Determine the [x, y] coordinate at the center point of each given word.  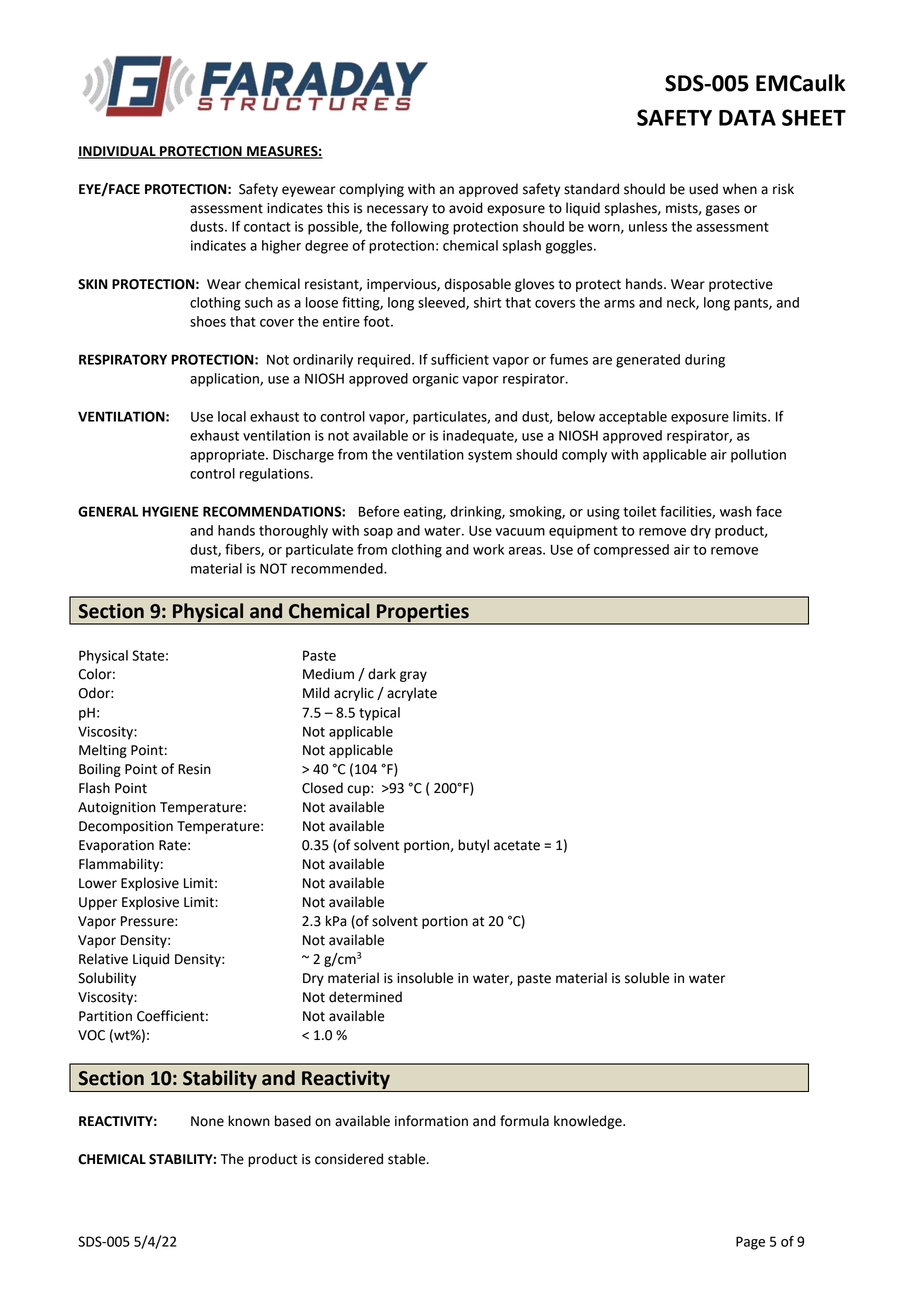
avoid [466, 208]
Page [750, 1243]
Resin [194, 769]
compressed [631, 551]
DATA [747, 118]
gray [413, 676]
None [207, 1121]
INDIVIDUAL [118, 152]
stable [408, 1159]
